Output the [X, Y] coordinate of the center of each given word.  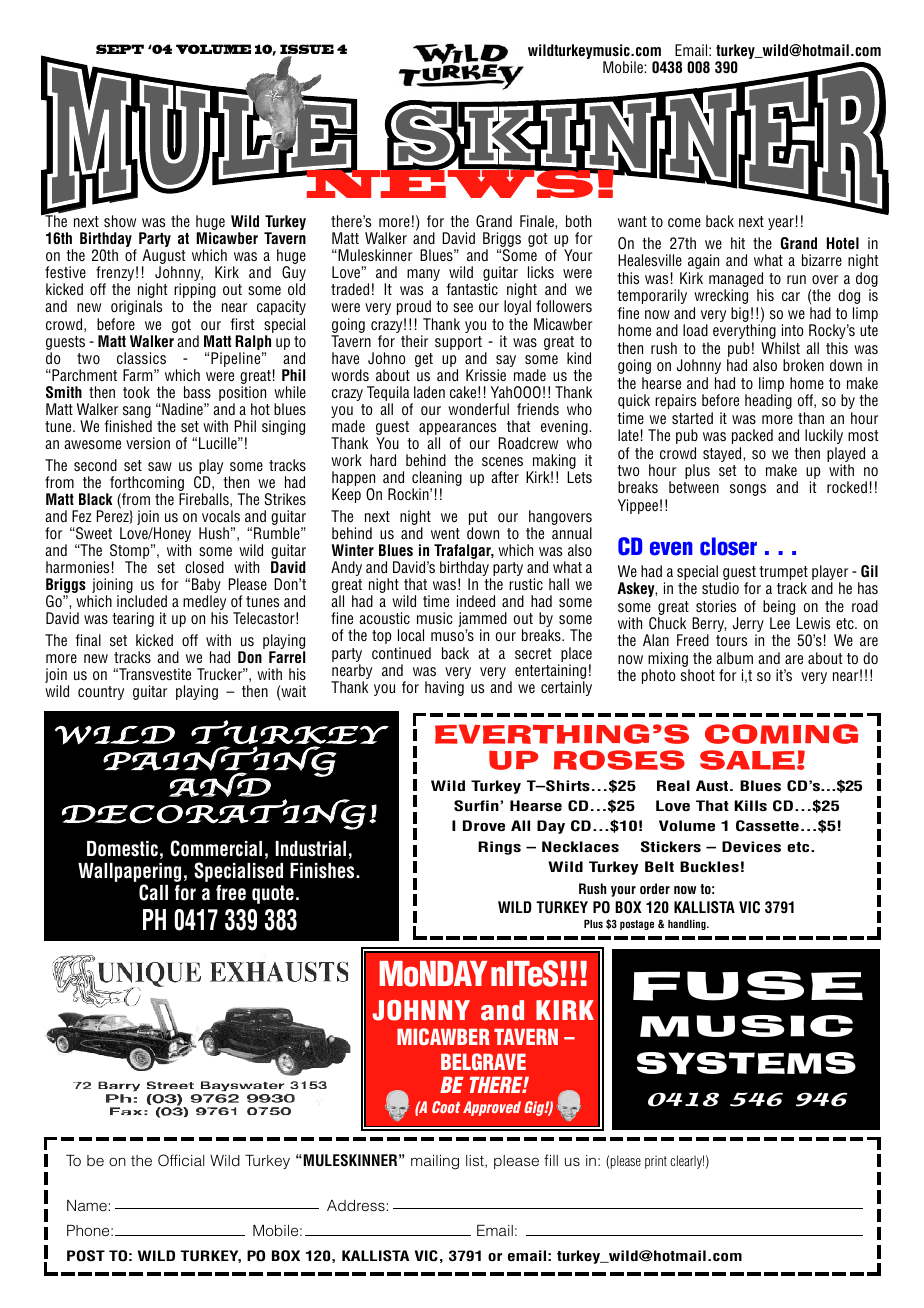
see [463, 308]
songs [748, 490]
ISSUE [307, 50]
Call [153, 892]
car [791, 296]
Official [181, 1160]
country [101, 693]
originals [136, 307]
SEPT [120, 49]
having [444, 688]
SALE [749, 760]
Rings [499, 848]
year [781, 224]
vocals [221, 516]
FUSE [748, 986]
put [478, 519]
